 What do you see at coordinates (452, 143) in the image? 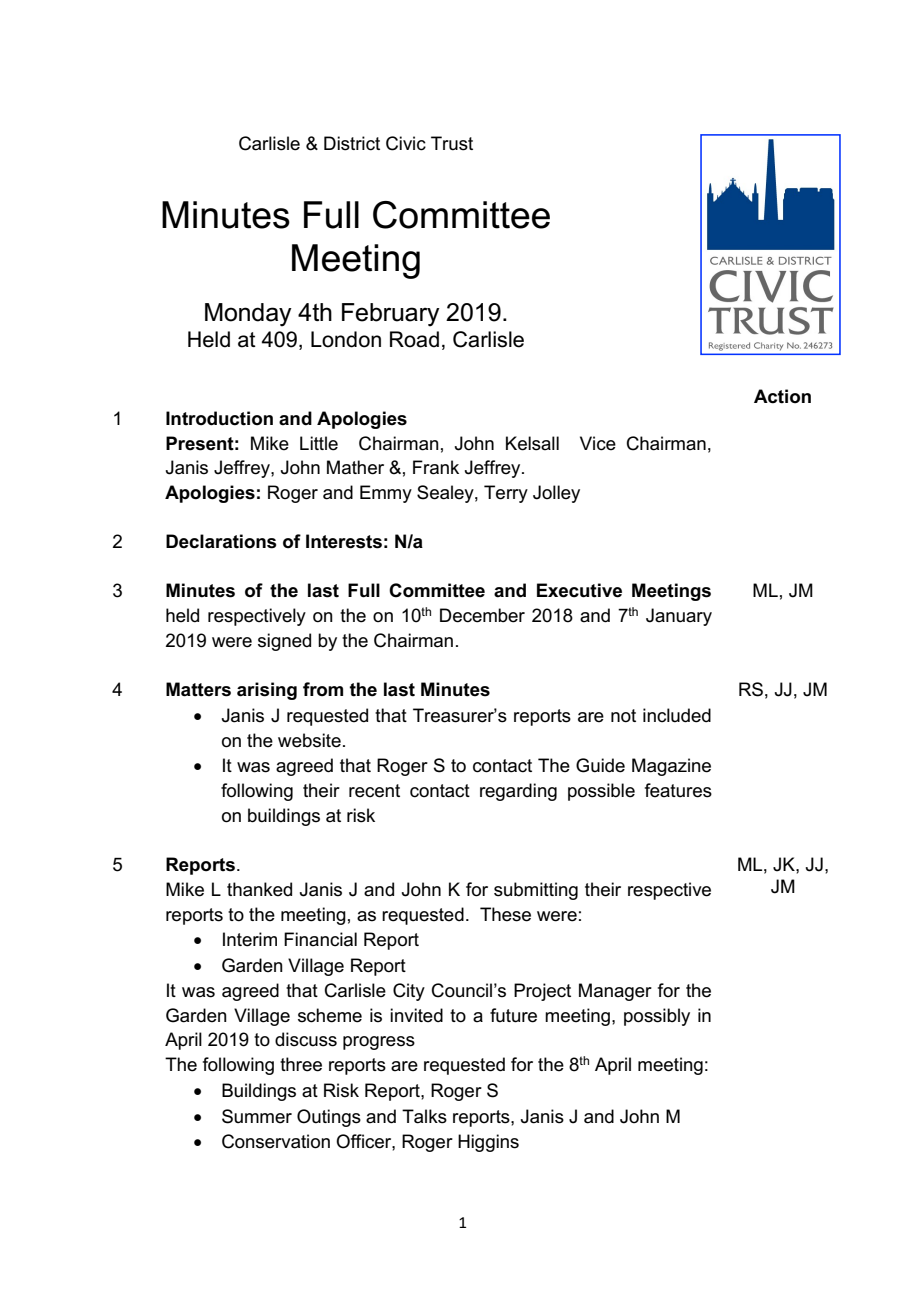
I see `Trust` at bounding box center [452, 143].
